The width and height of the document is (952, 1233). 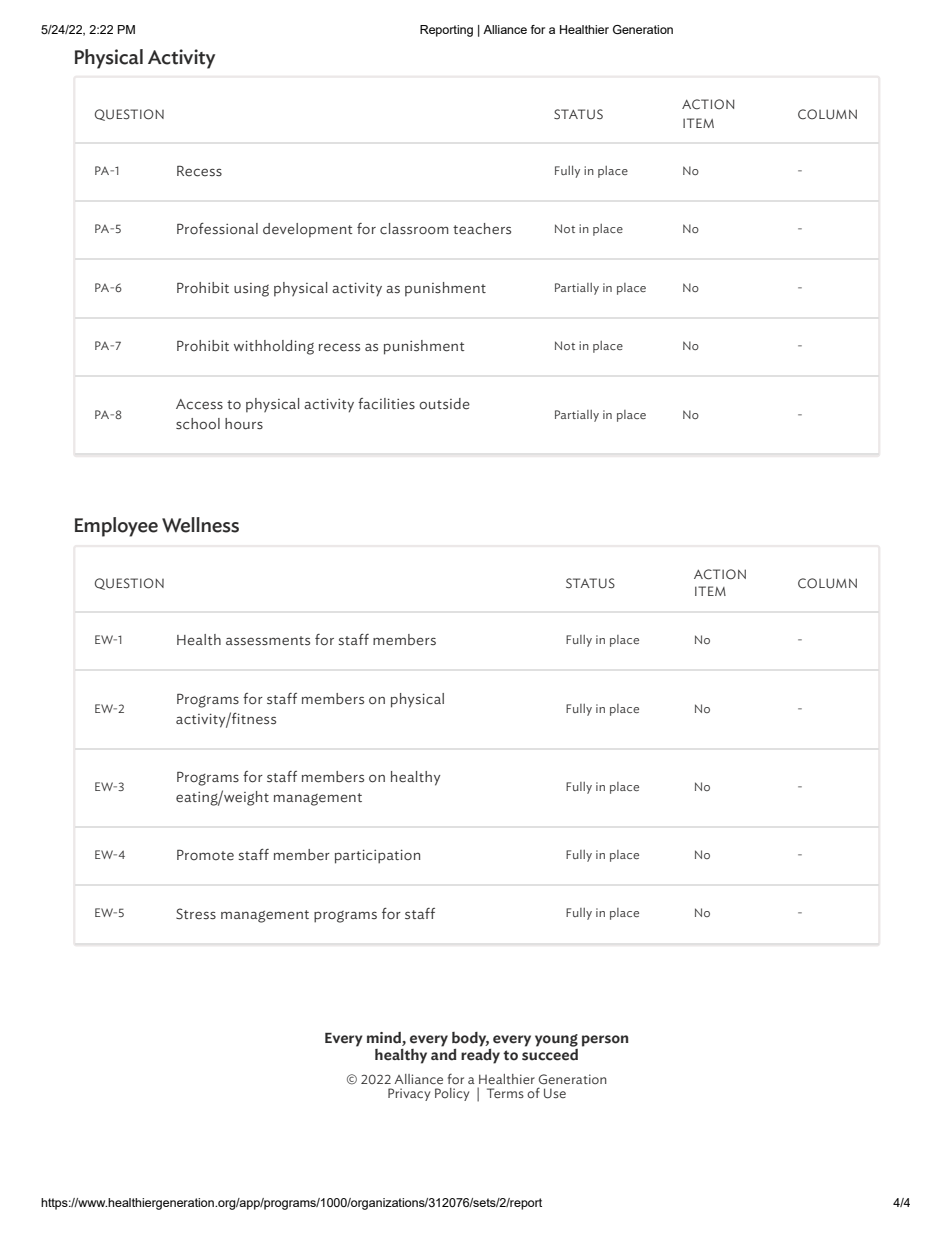 I want to click on young, so click(x=556, y=1040).
